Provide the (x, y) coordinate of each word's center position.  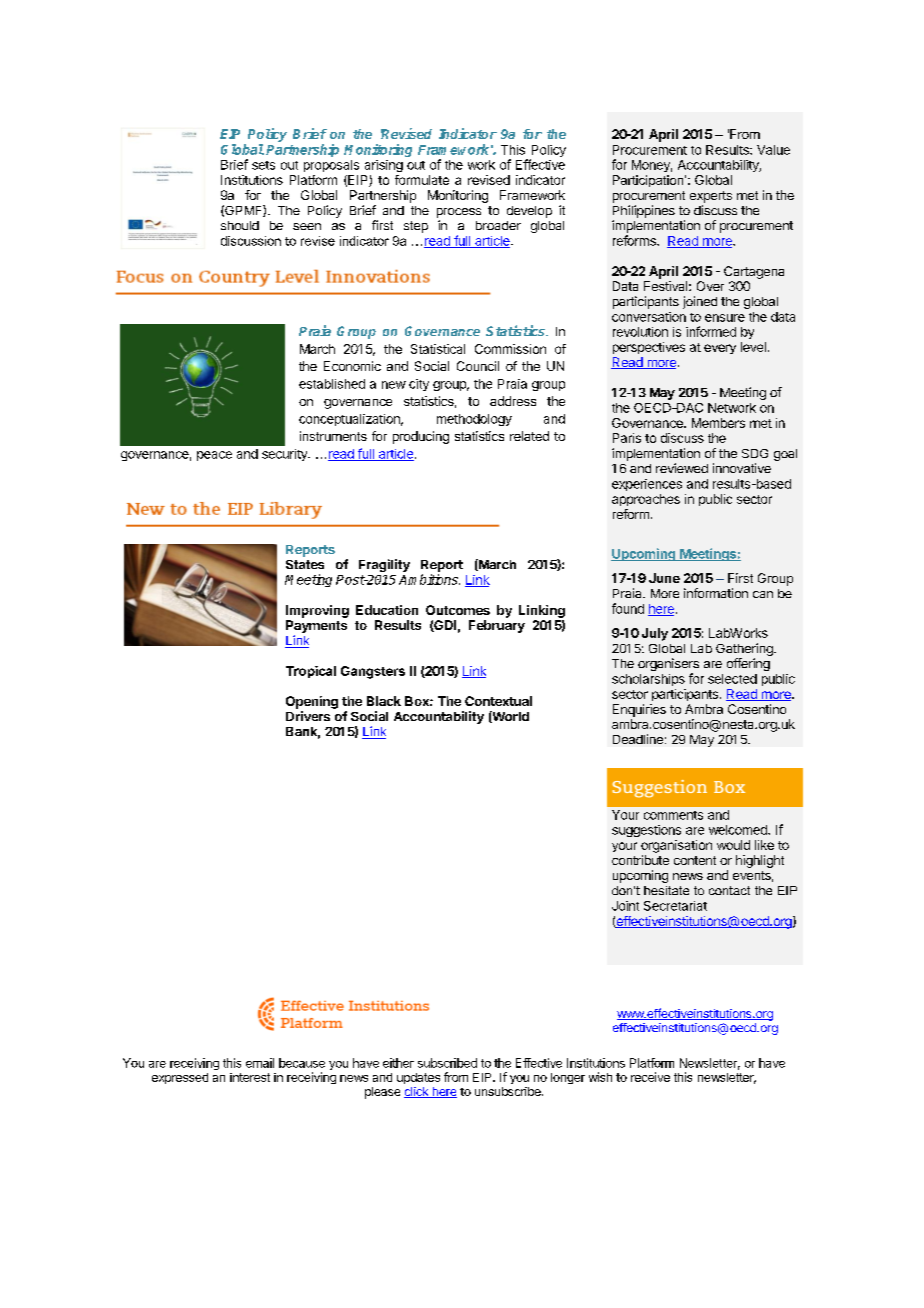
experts (711, 197)
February (497, 626)
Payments (316, 626)
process (459, 213)
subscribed (447, 1063)
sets (263, 165)
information (716, 593)
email (260, 1063)
